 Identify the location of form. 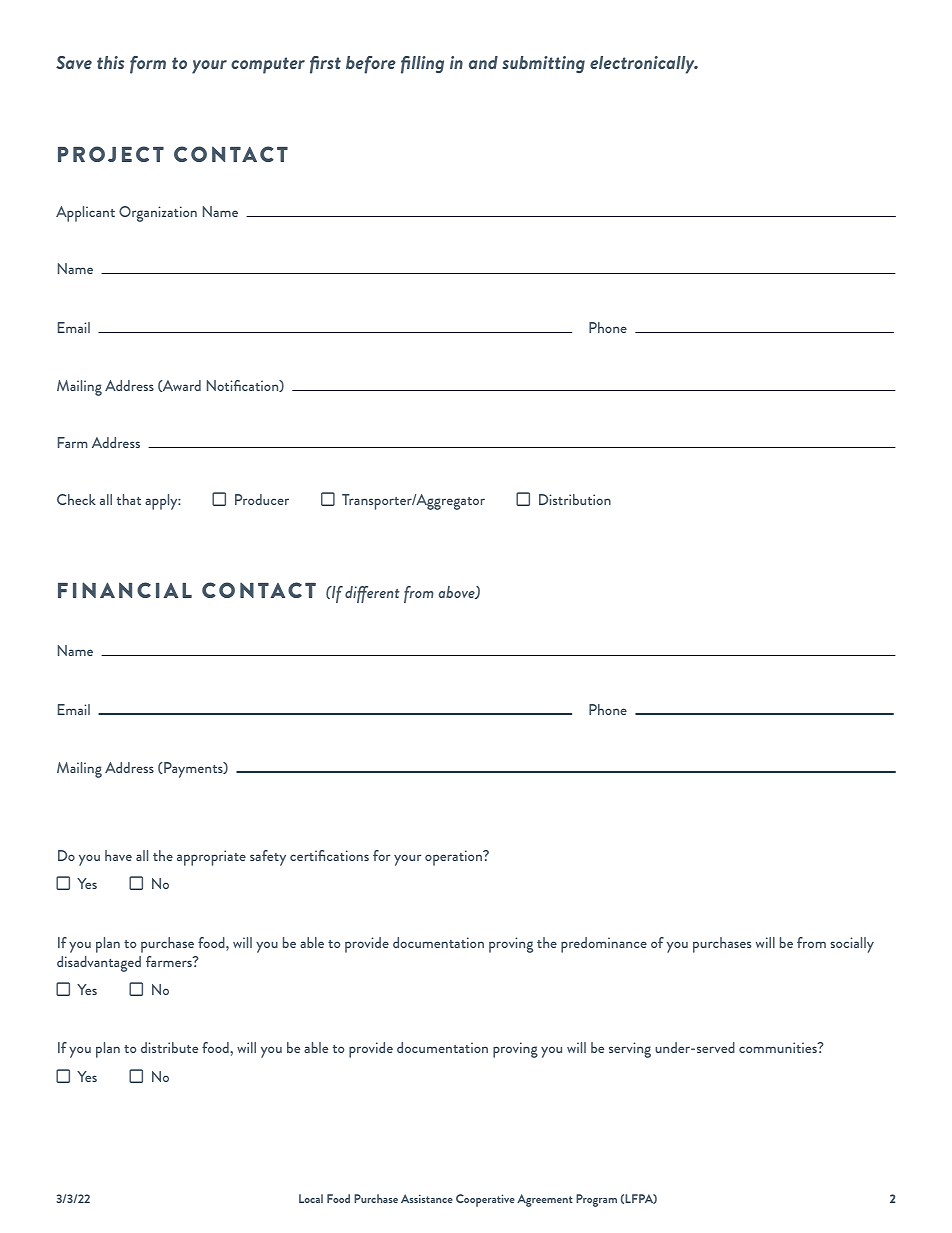
(148, 65).
